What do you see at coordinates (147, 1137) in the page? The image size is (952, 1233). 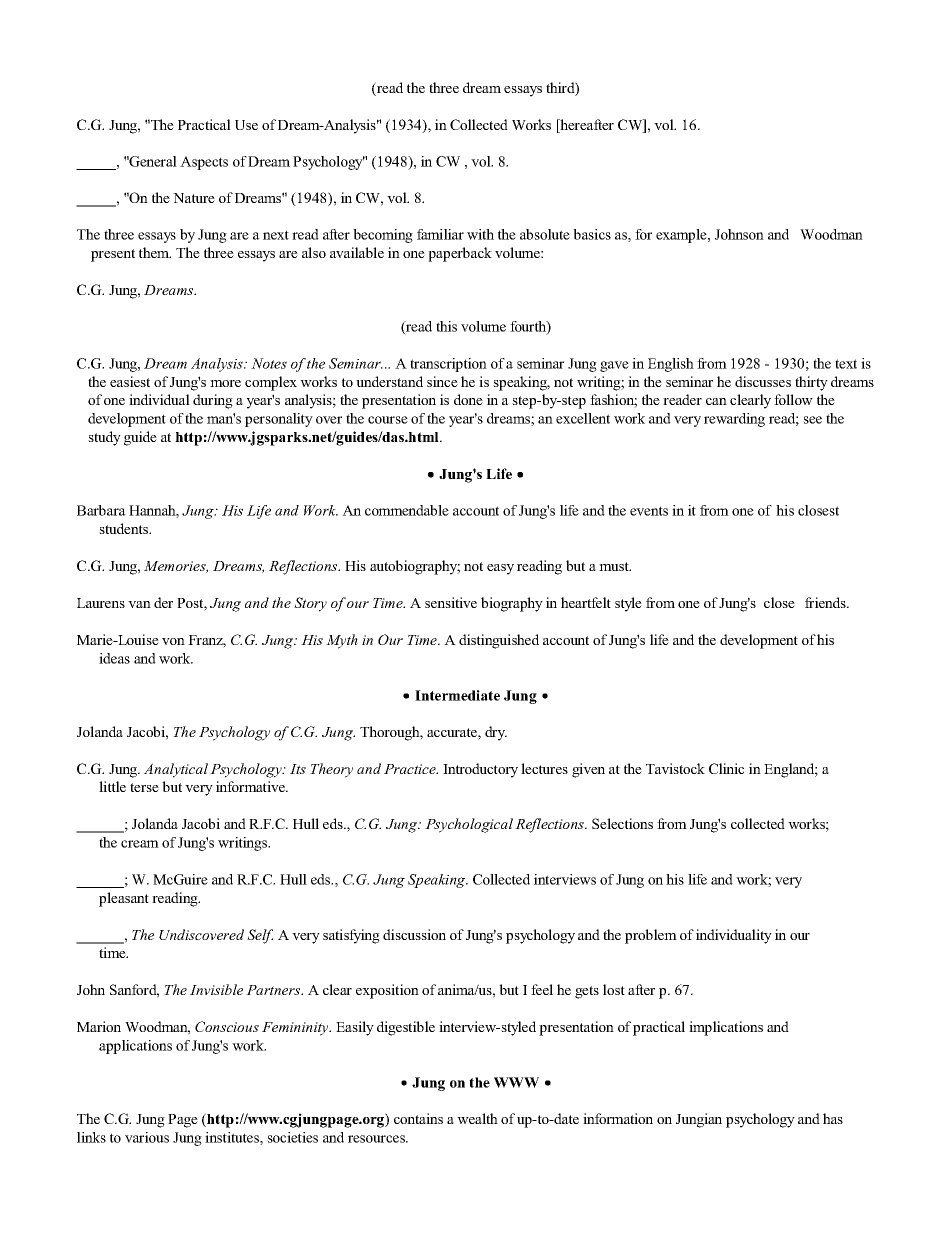 I see `various` at bounding box center [147, 1137].
